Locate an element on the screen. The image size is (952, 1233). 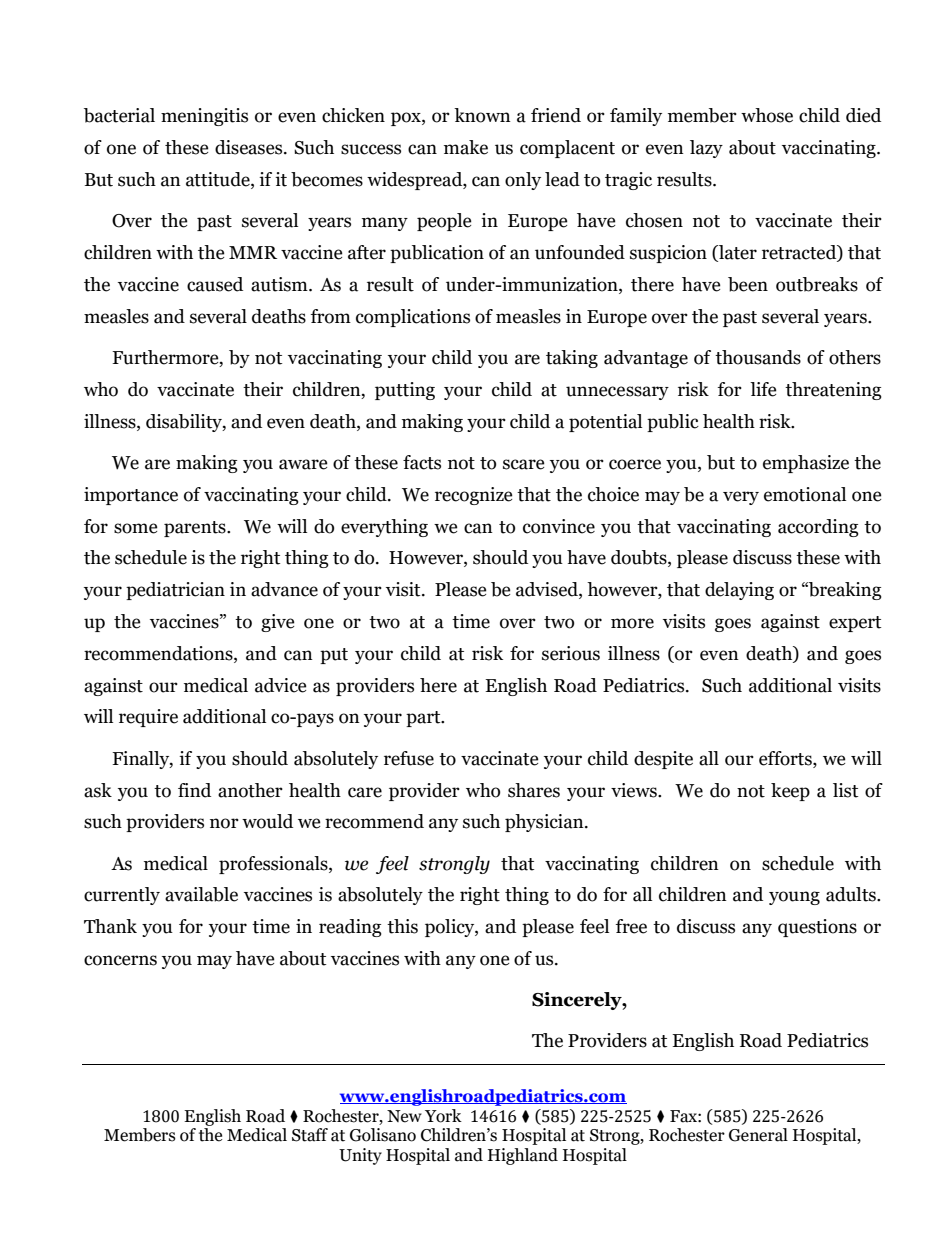
meningitis is located at coordinates (204, 117).
